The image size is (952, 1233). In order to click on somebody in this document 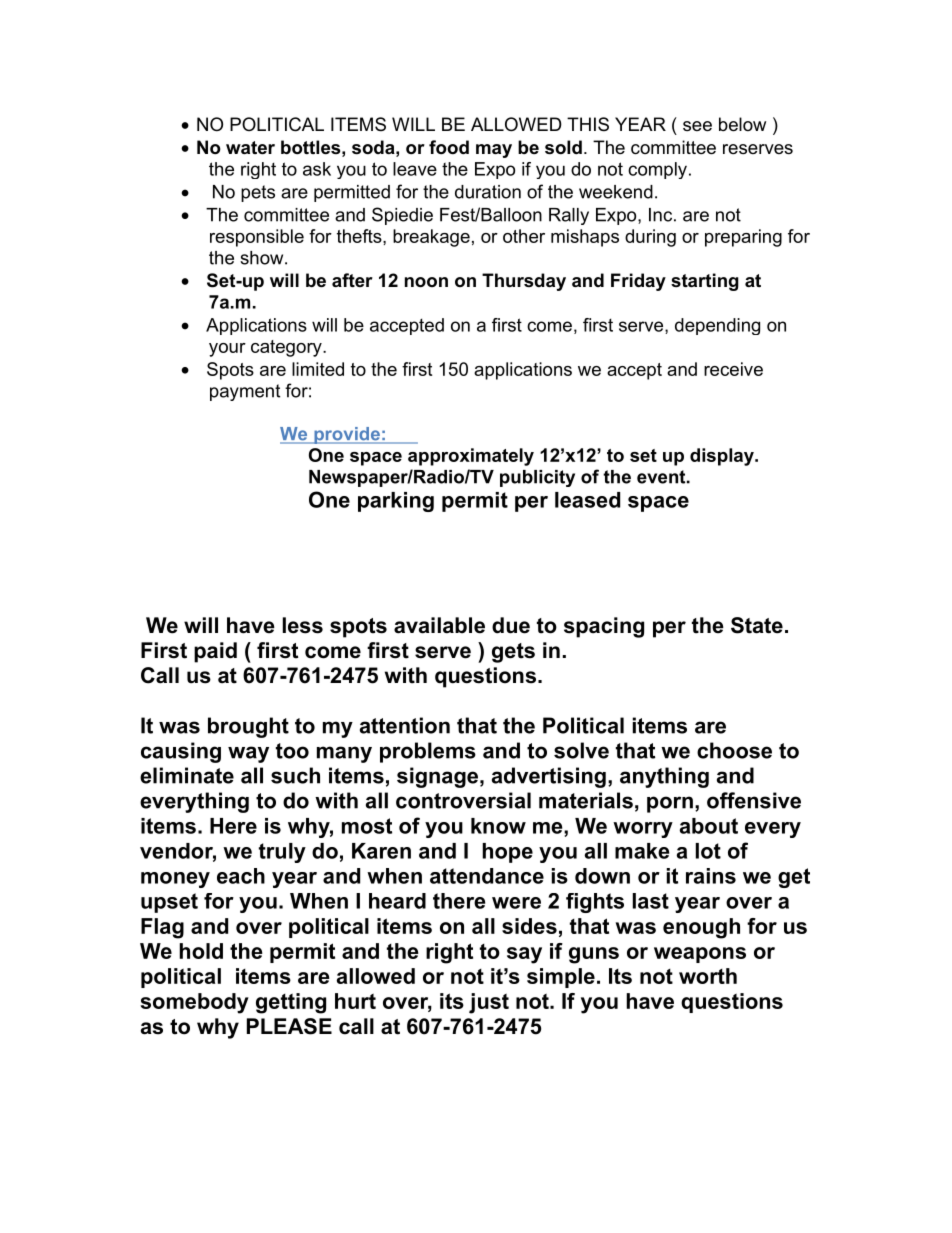, I will do `click(194, 1003)`.
